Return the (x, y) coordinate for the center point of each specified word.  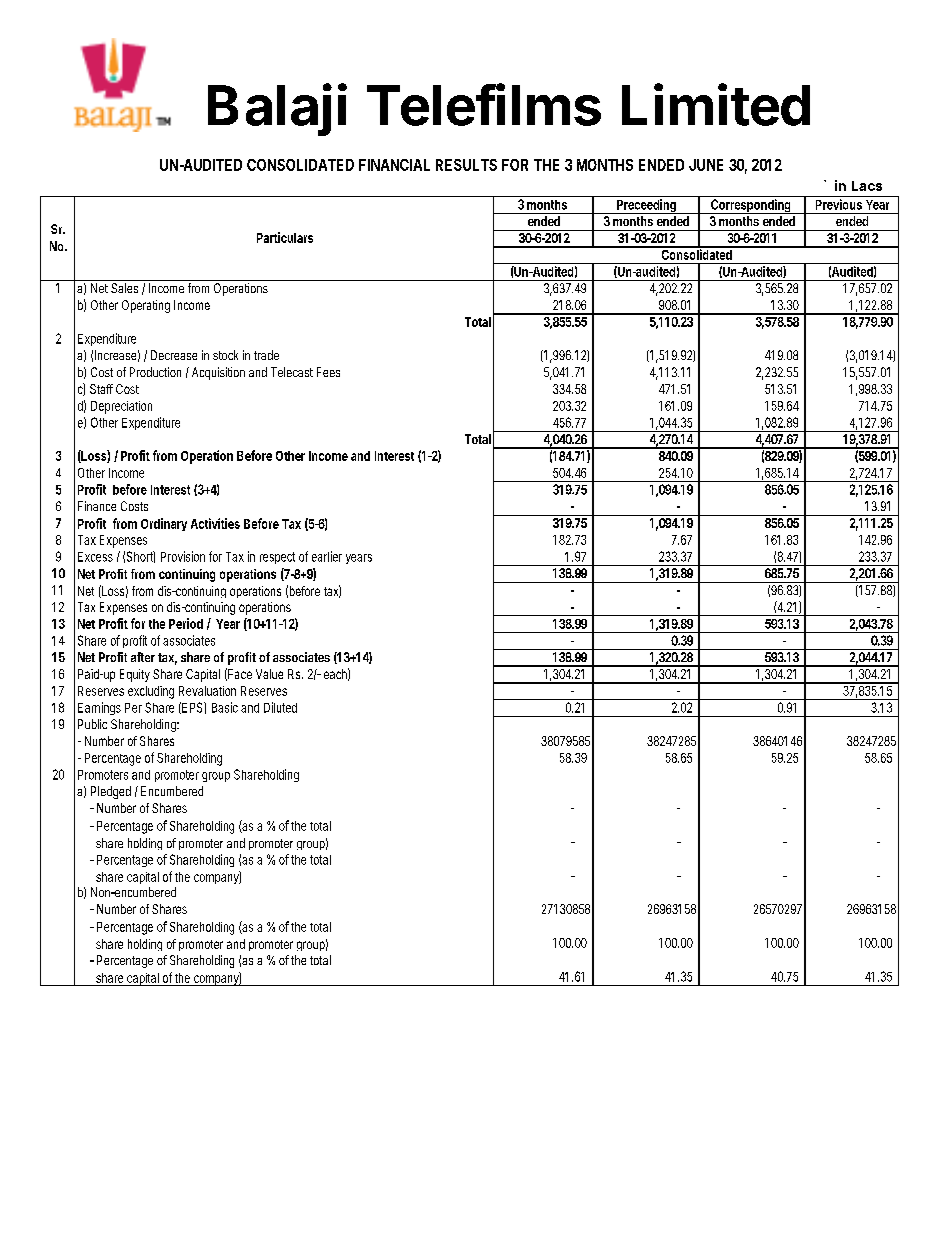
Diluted (280, 707)
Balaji (277, 109)
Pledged (111, 792)
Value (269, 674)
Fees (328, 372)
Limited (716, 104)
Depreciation (121, 407)
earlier (327, 556)
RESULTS (466, 165)
